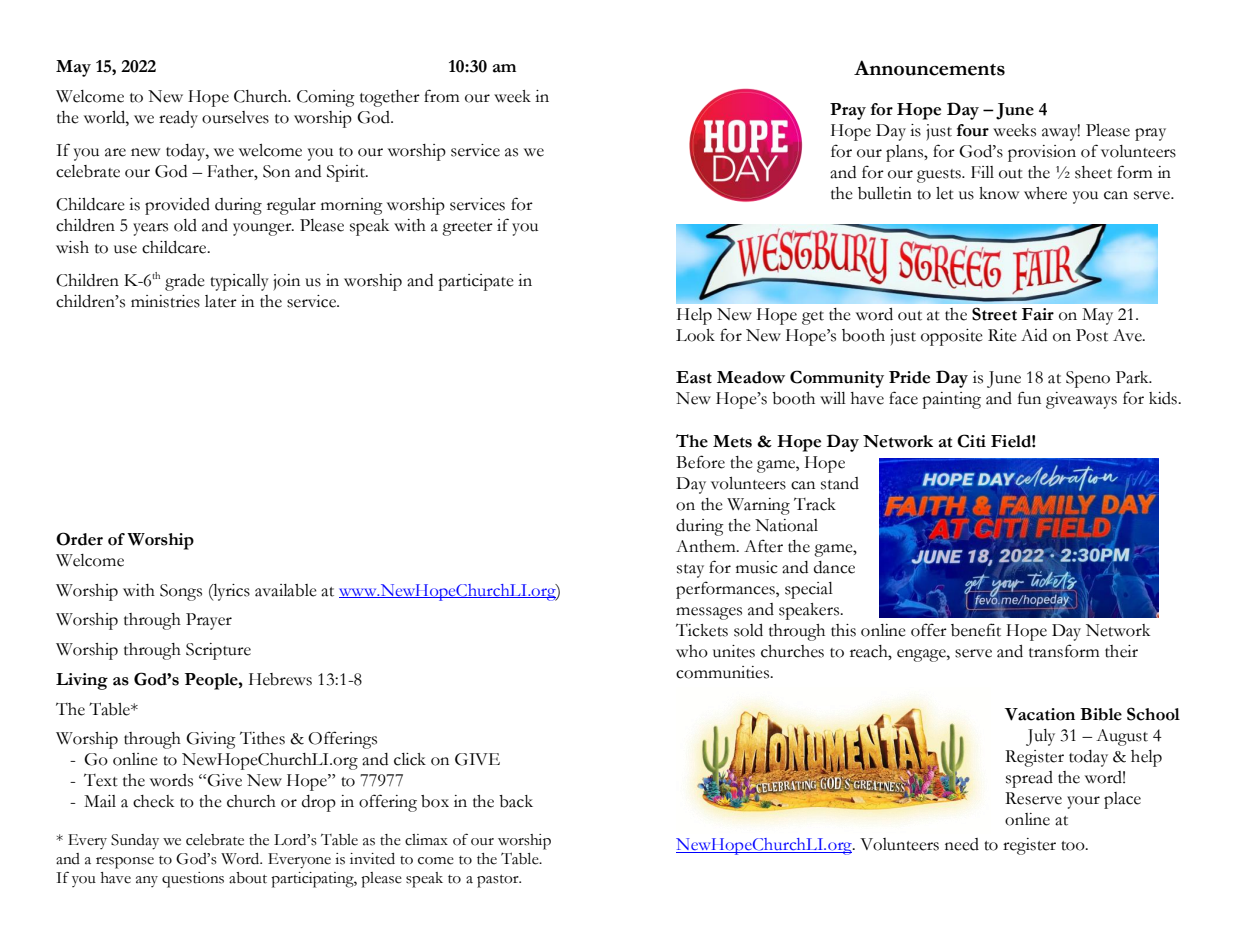 The width and height of the page is (1233, 952). What do you see at coordinates (181, 592) in the page?
I see `Songs` at bounding box center [181, 592].
